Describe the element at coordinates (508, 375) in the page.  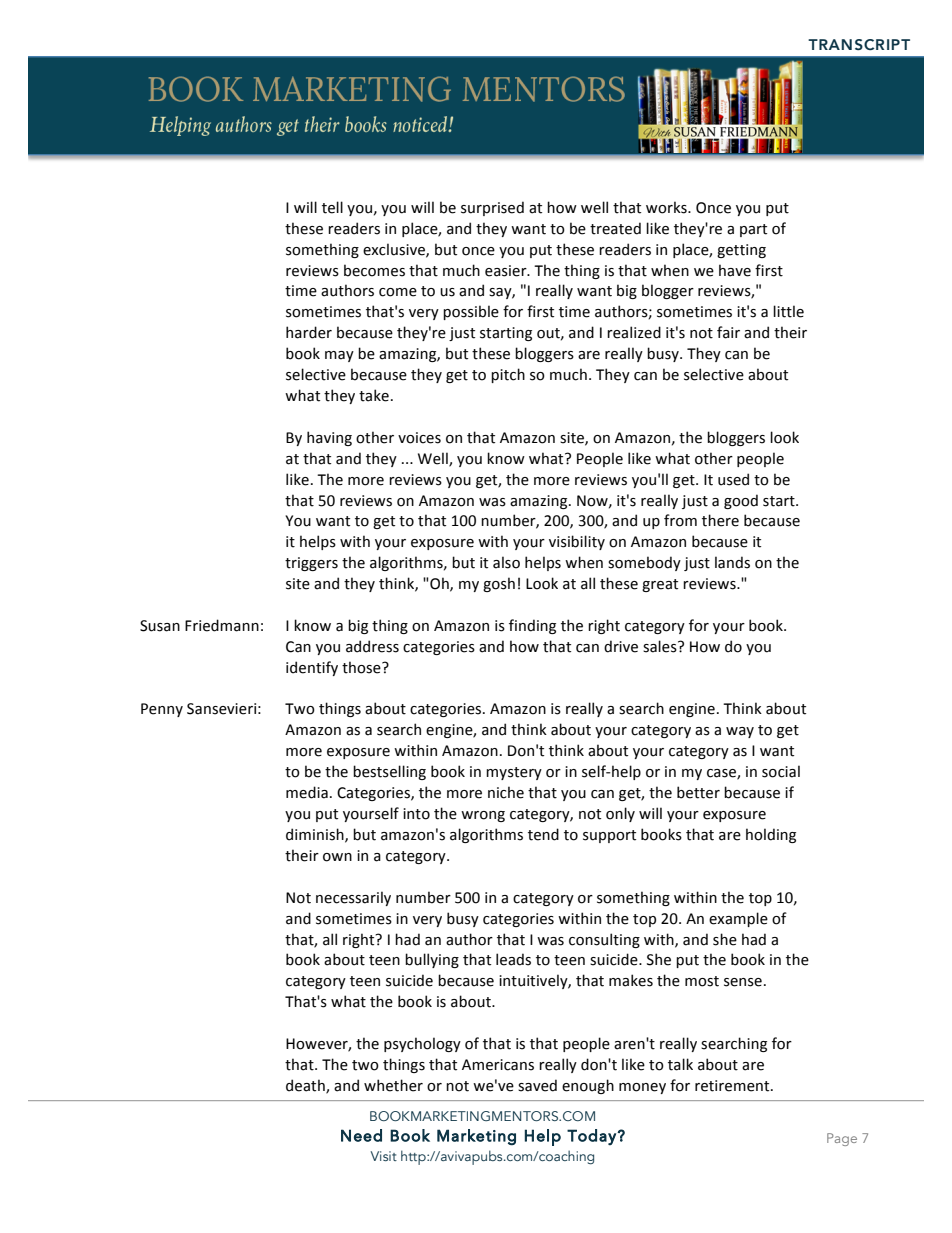
I see `pitch` at that location.
